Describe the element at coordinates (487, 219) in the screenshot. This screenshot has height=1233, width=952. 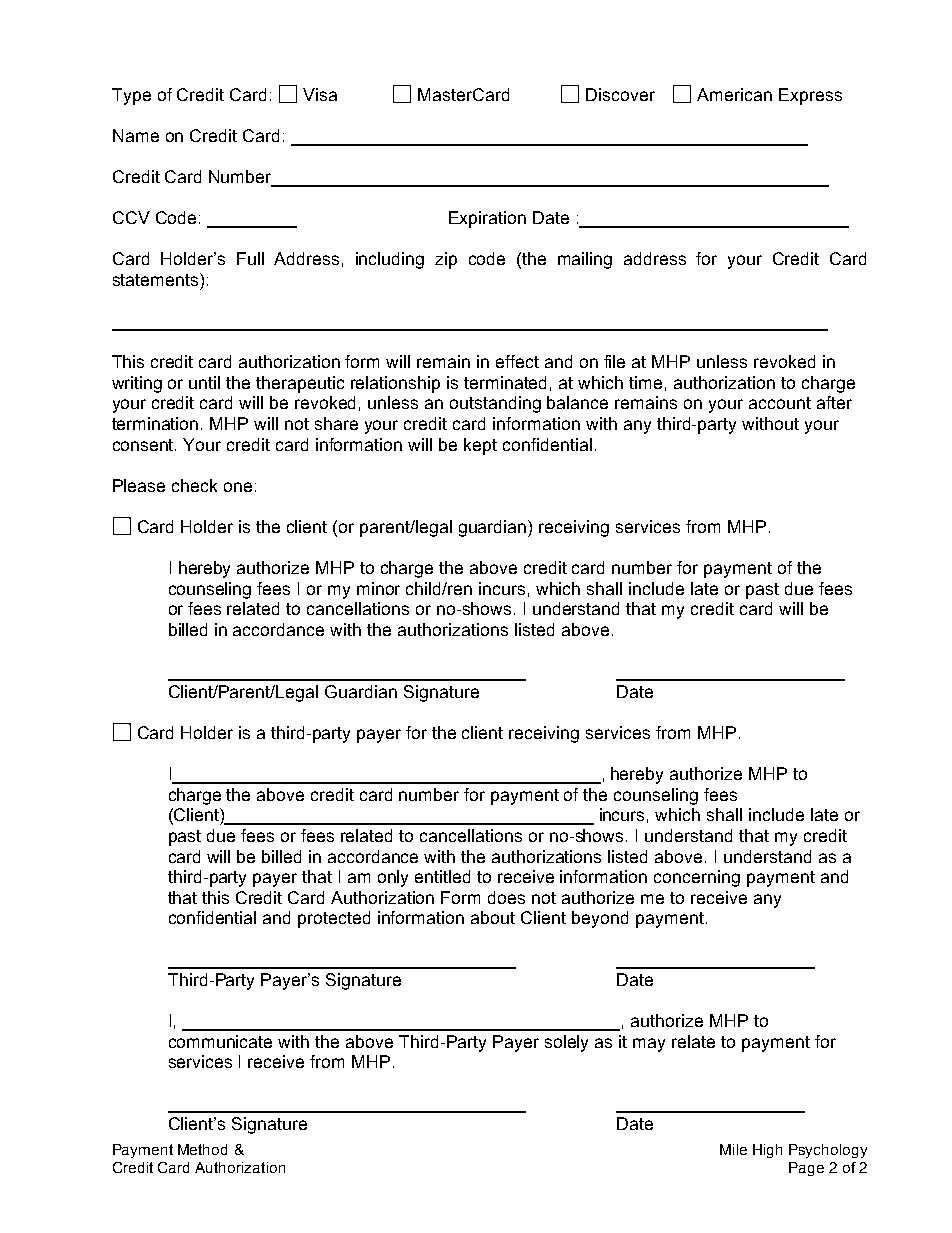
I see `Expiration` at that location.
